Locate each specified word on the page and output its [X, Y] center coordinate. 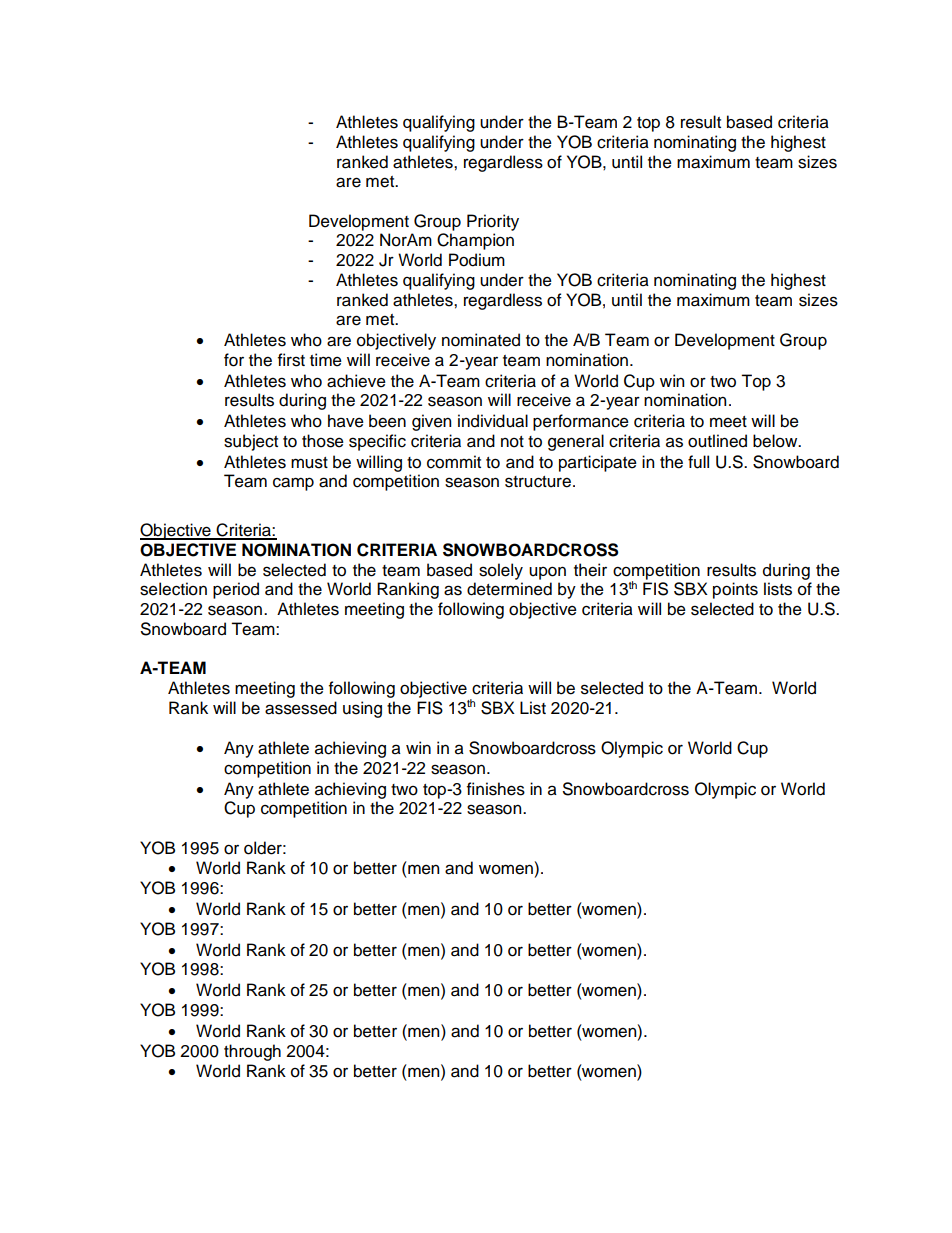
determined [509, 589]
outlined [717, 441]
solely [501, 571]
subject [251, 442]
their [590, 570]
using [362, 709]
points [735, 590]
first [291, 360]
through [252, 1052]
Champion [475, 241]
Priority [493, 222]
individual [493, 421]
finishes [496, 789]
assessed [301, 708]
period [236, 590]
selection [173, 589]
